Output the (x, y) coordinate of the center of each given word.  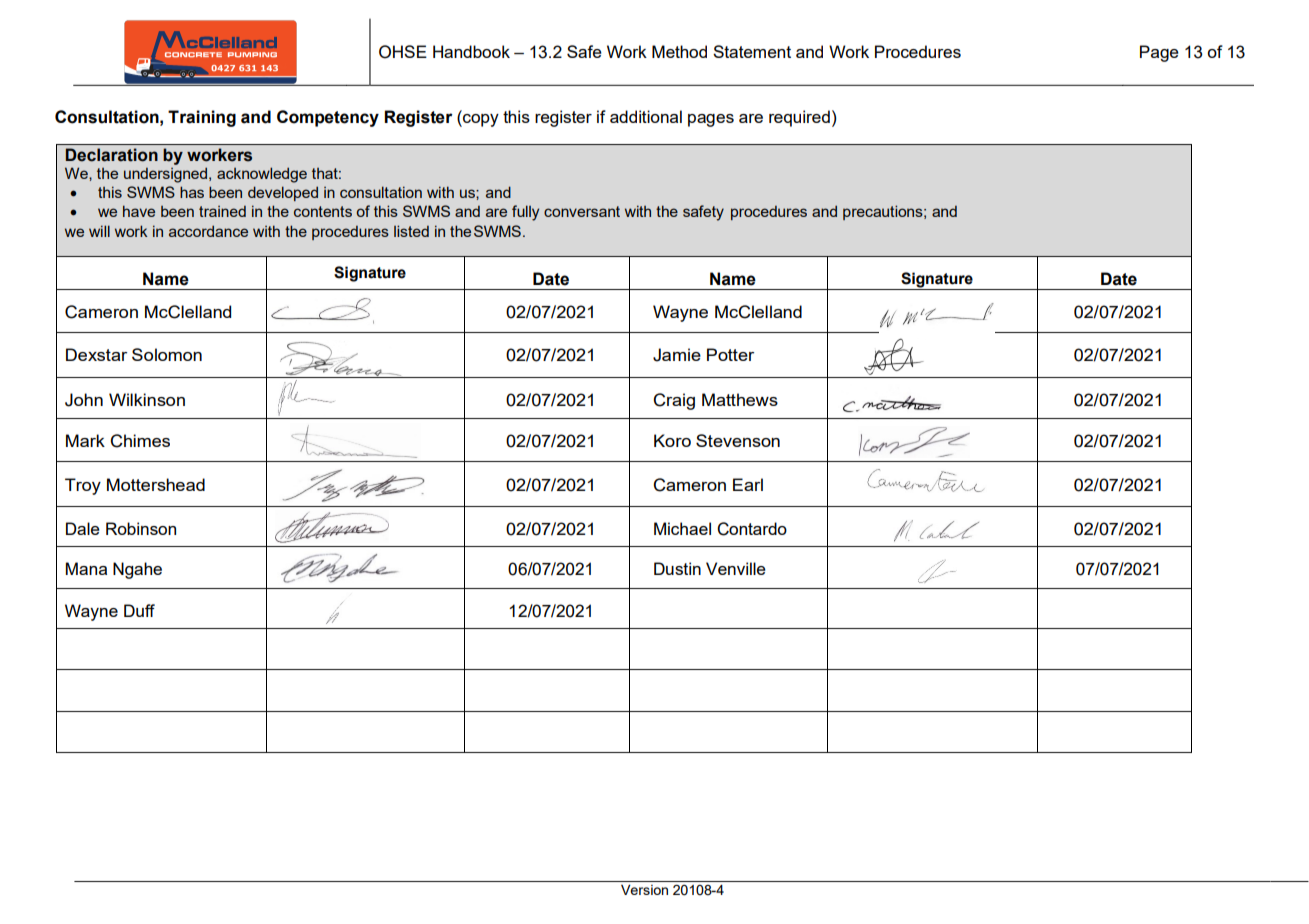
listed (411, 231)
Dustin (677, 568)
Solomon (167, 354)
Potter (730, 354)
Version (644, 889)
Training (202, 118)
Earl (748, 484)
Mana (86, 568)
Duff (139, 610)
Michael (682, 528)
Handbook (471, 51)
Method (679, 51)
